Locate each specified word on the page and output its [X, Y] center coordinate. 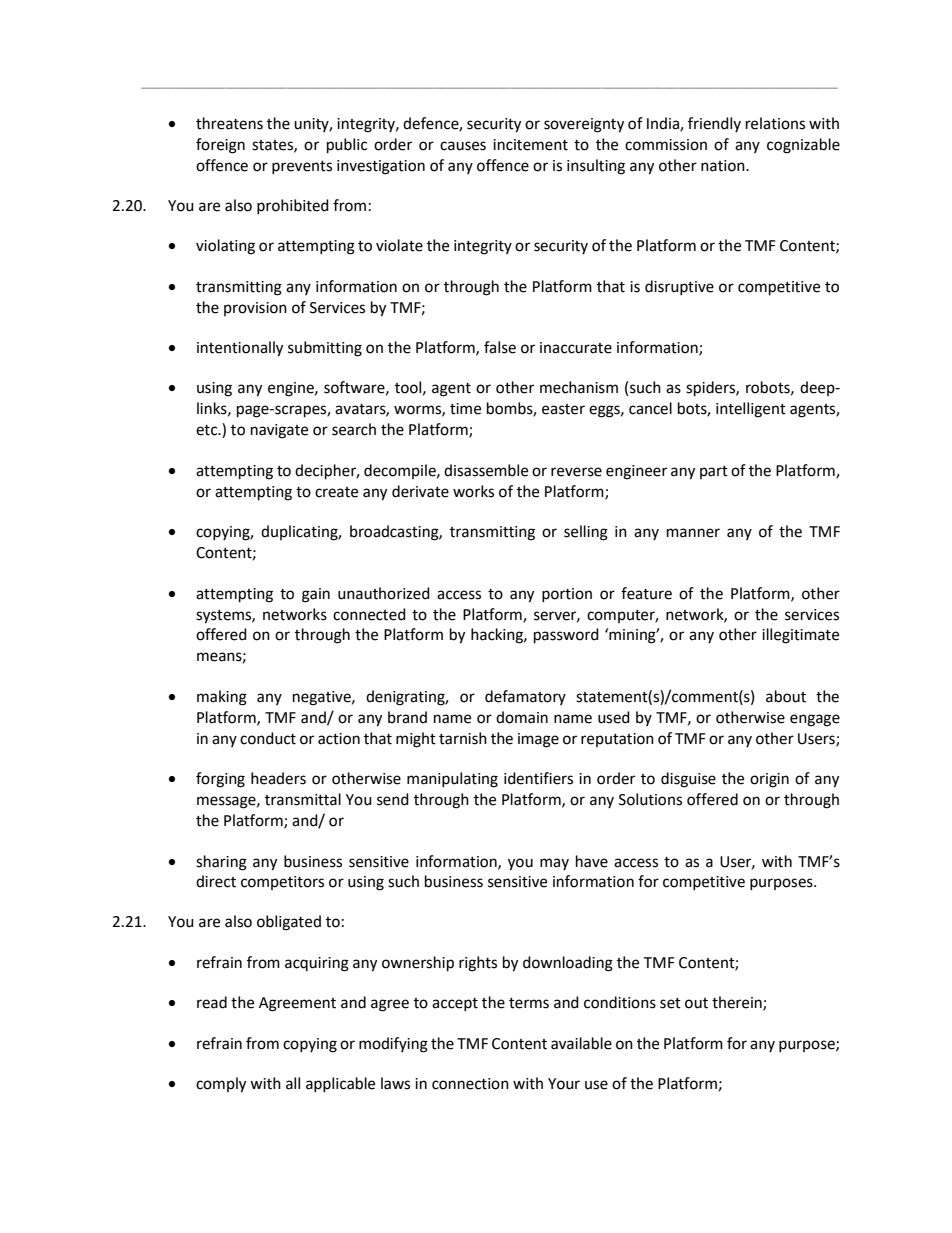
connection [470, 1084]
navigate [279, 431]
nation [724, 166]
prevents [302, 167]
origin [769, 780]
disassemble [486, 470]
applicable [340, 1084]
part [714, 472]
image [538, 740]
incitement [530, 145]
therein [738, 1003]
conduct [268, 738]
